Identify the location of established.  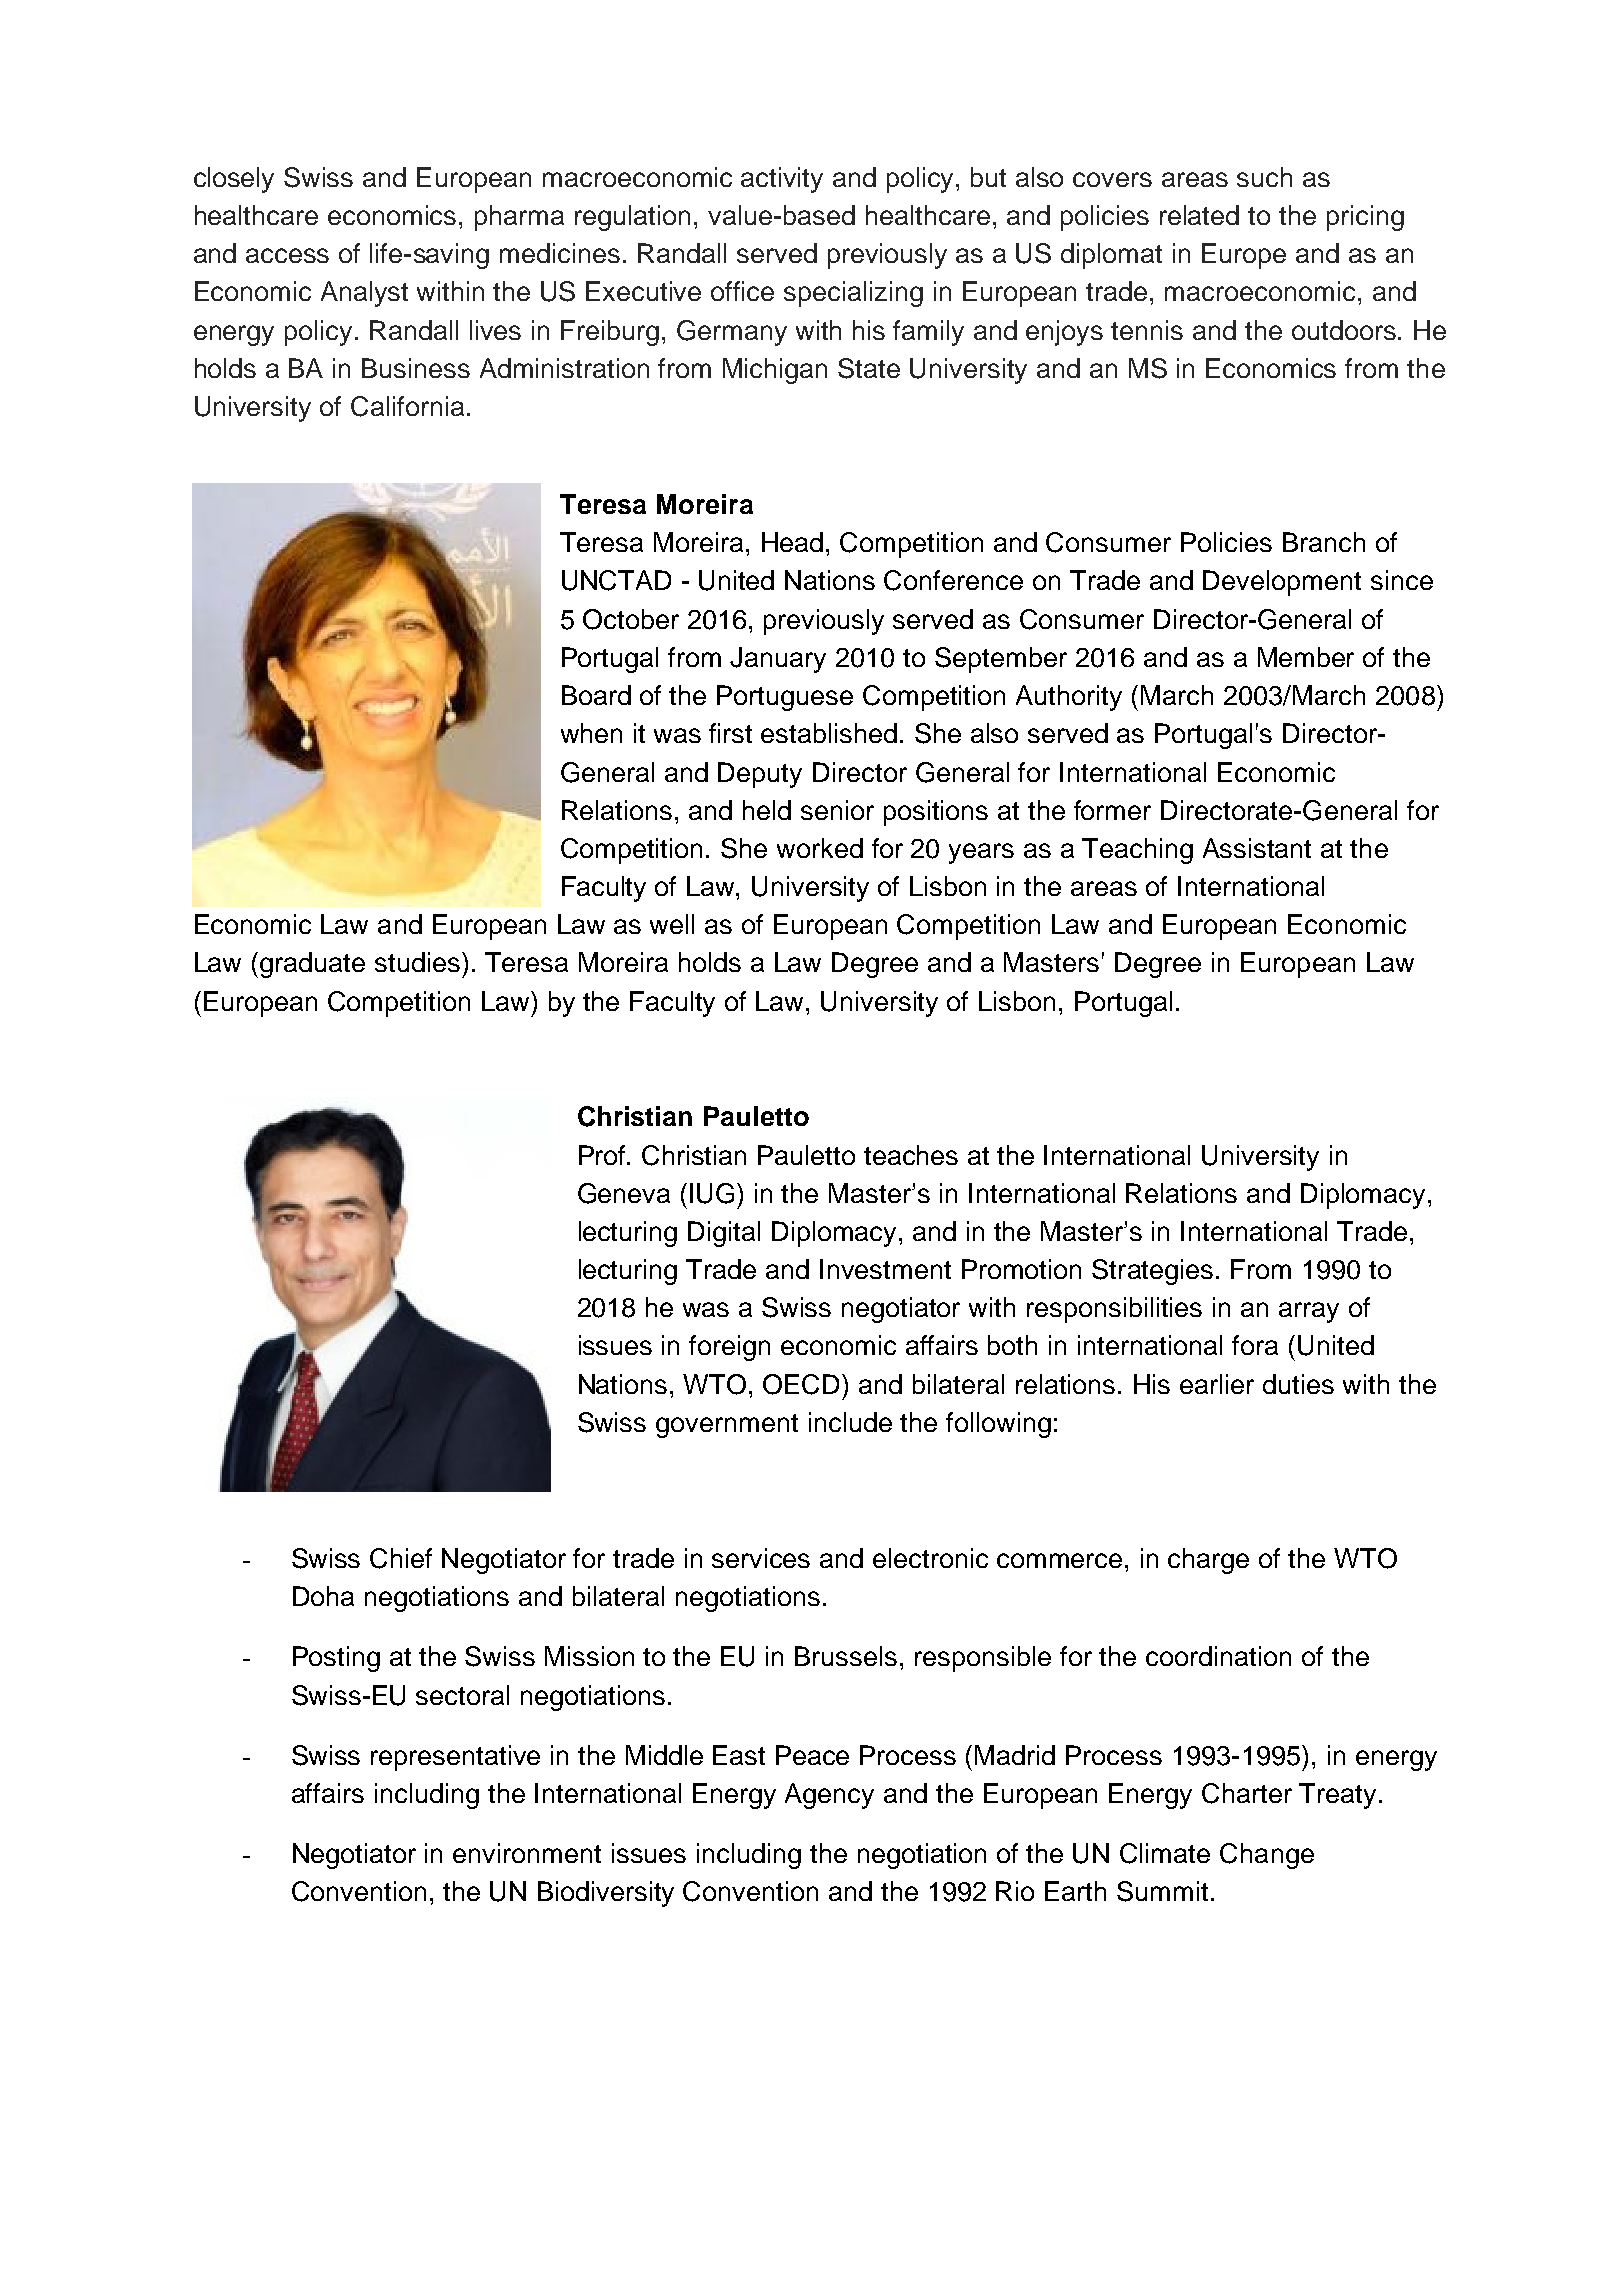
(829, 733).
